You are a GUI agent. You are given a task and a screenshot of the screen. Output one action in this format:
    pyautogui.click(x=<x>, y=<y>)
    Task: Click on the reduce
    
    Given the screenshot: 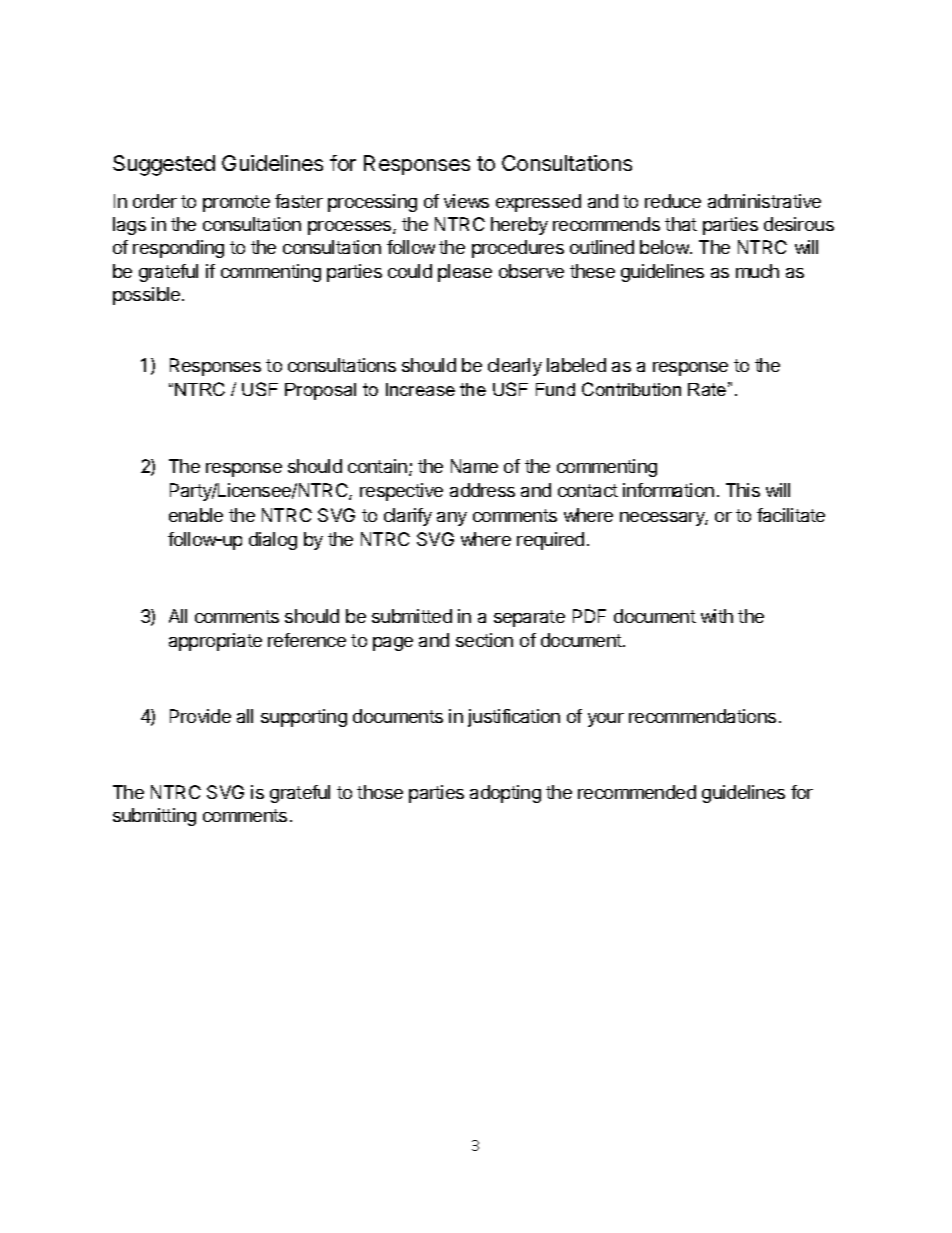 What is the action you would take?
    pyautogui.click(x=673, y=201)
